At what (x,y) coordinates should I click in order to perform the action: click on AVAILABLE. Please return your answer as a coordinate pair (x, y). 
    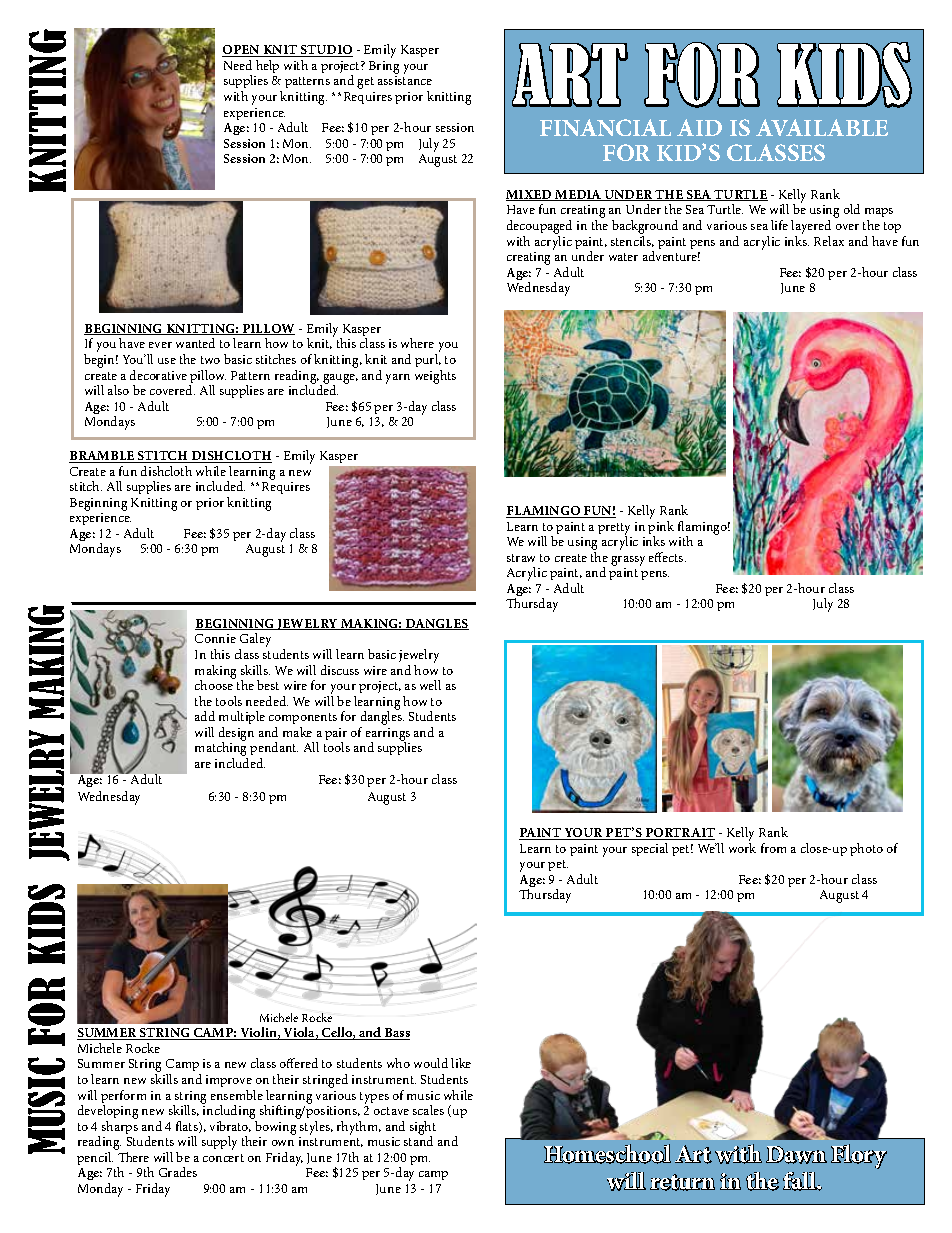
    Looking at the image, I should click on (822, 127).
